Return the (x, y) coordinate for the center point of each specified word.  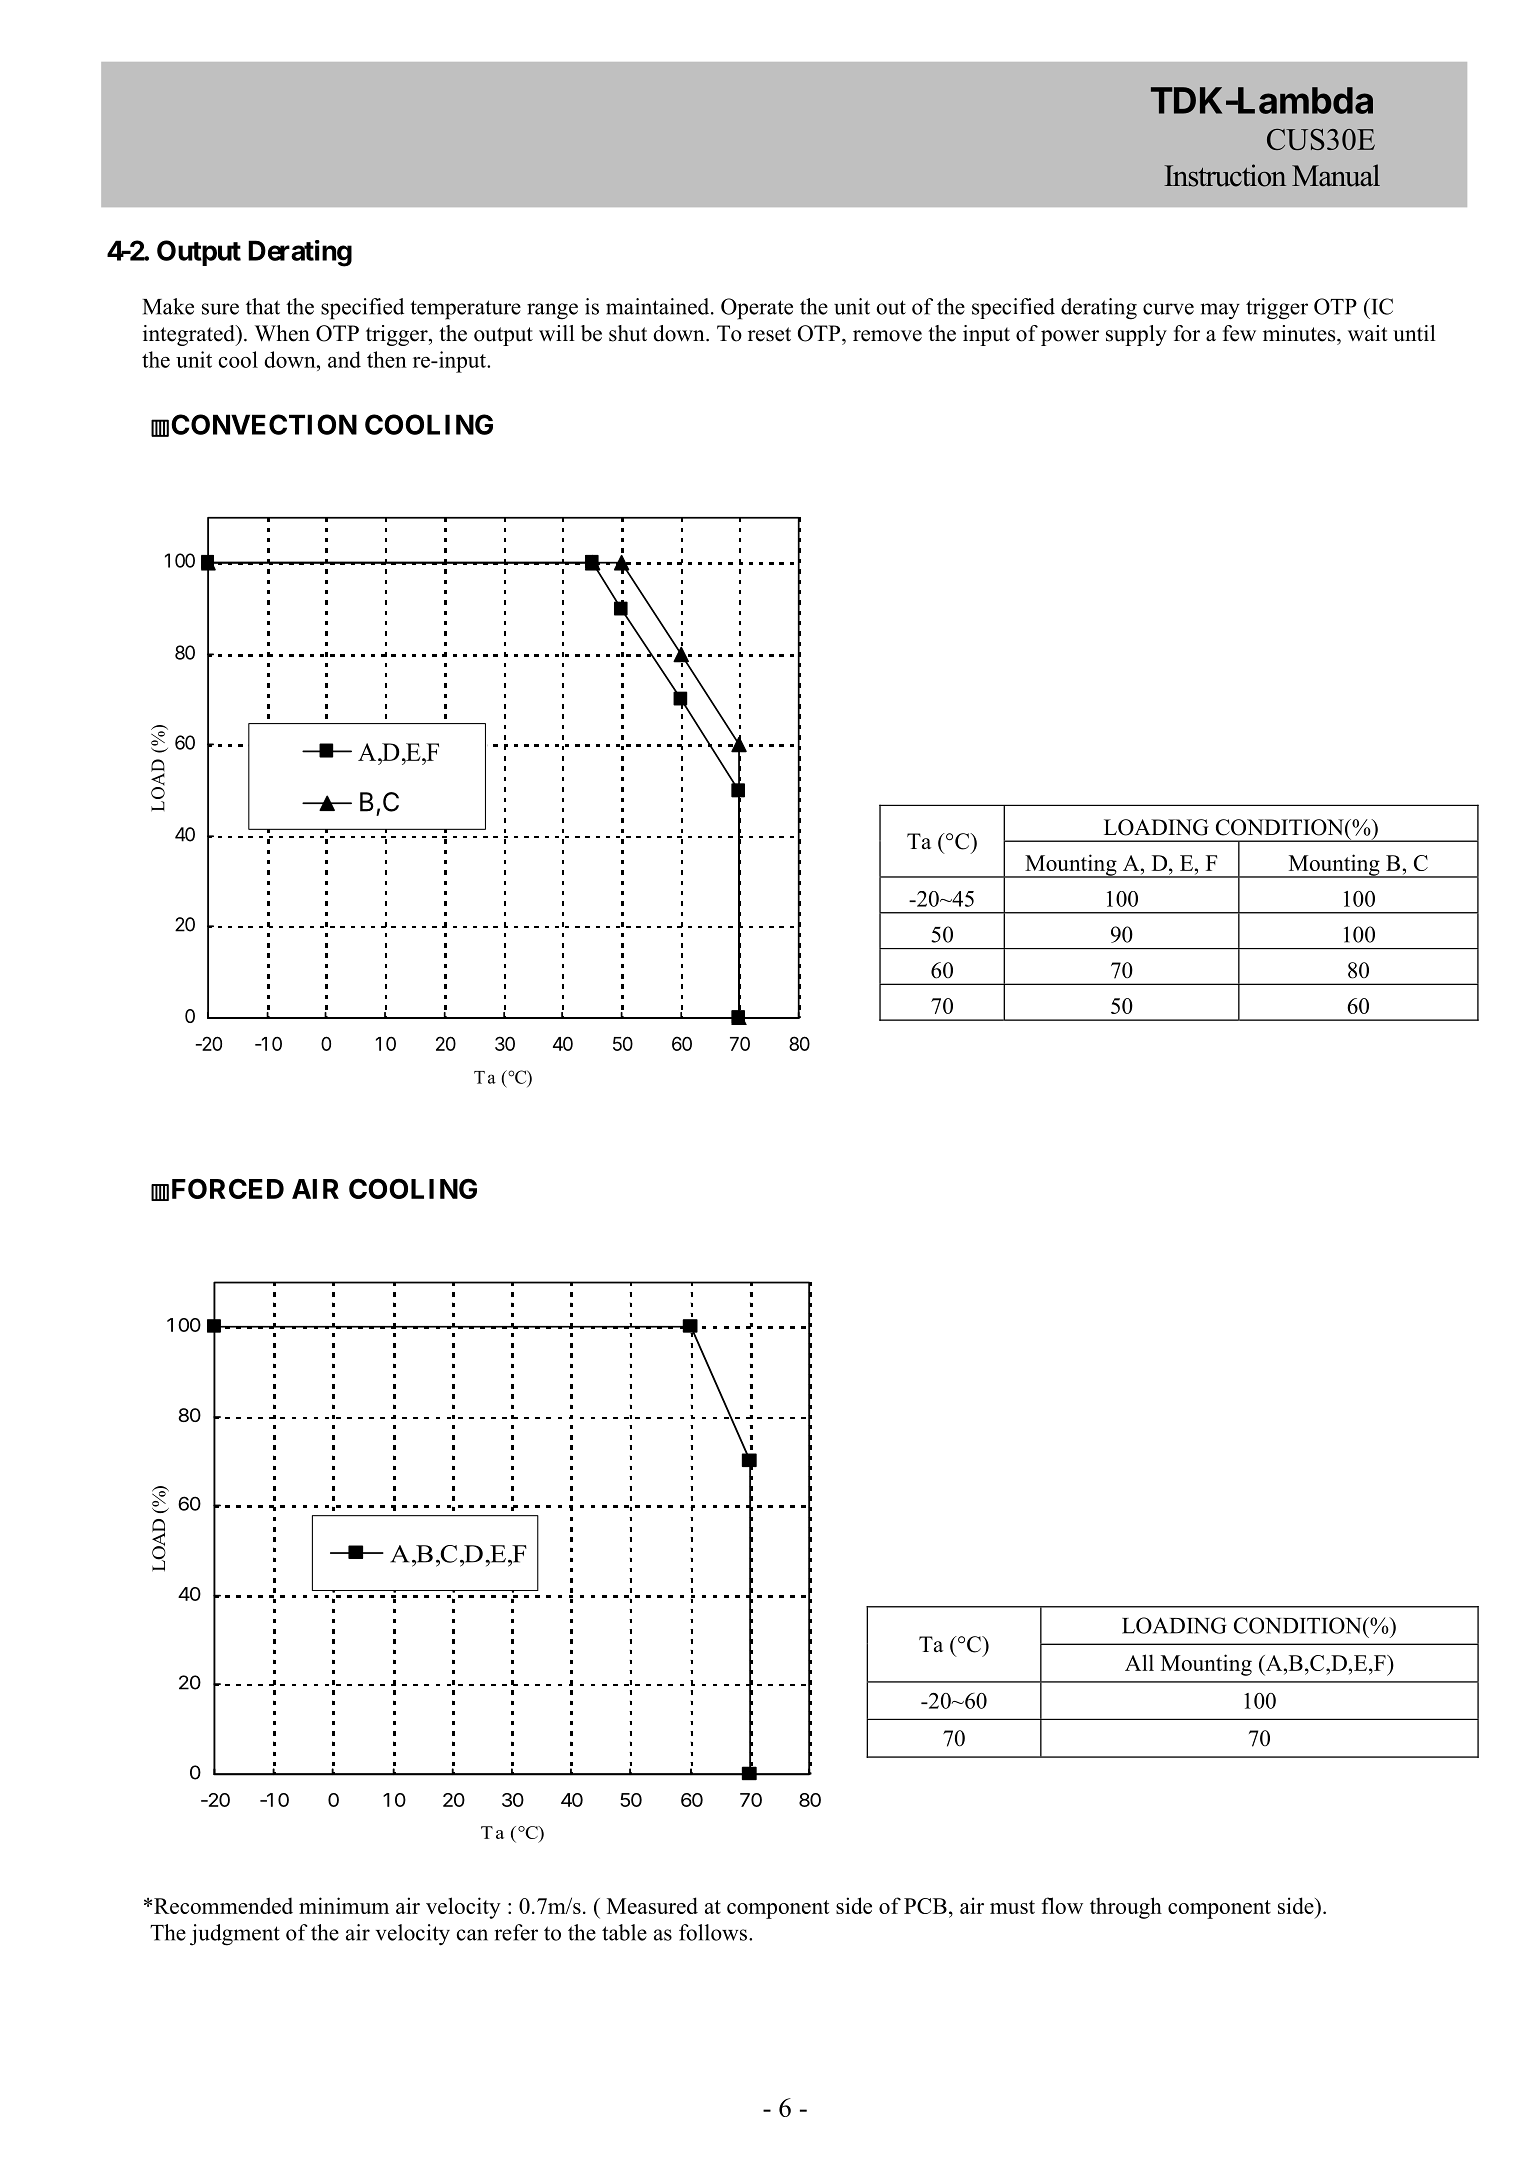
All (1139, 1662)
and (344, 359)
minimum (344, 1905)
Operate (757, 309)
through (1126, 1908)
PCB (925, 1906)
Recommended (223, 1905)
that (263, 306)
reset (769, 334)
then (387, 359)
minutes (1300, 333)
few (1239, 333)
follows (714, 1932)
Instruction (1225, 175)
